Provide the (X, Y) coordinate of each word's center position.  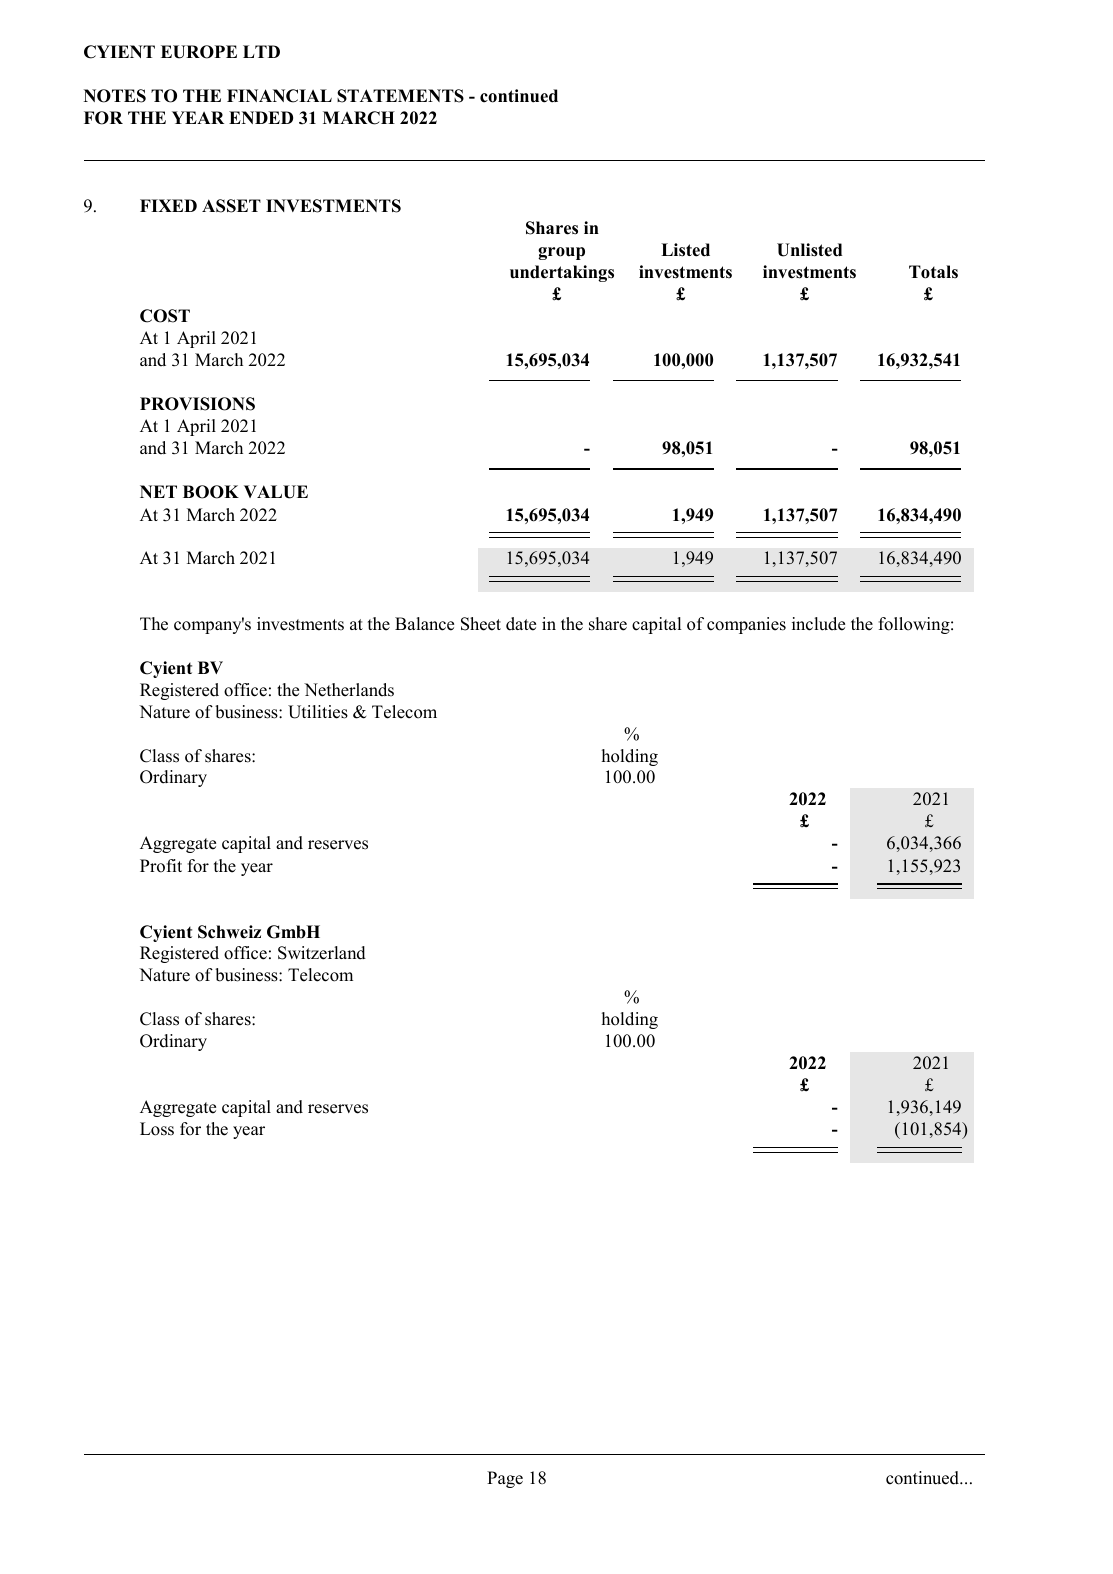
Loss (157, 1129)
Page (505, 1479)
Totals (933, 272)
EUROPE (199, 52)
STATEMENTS (400, 96)
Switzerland (322, 953)
